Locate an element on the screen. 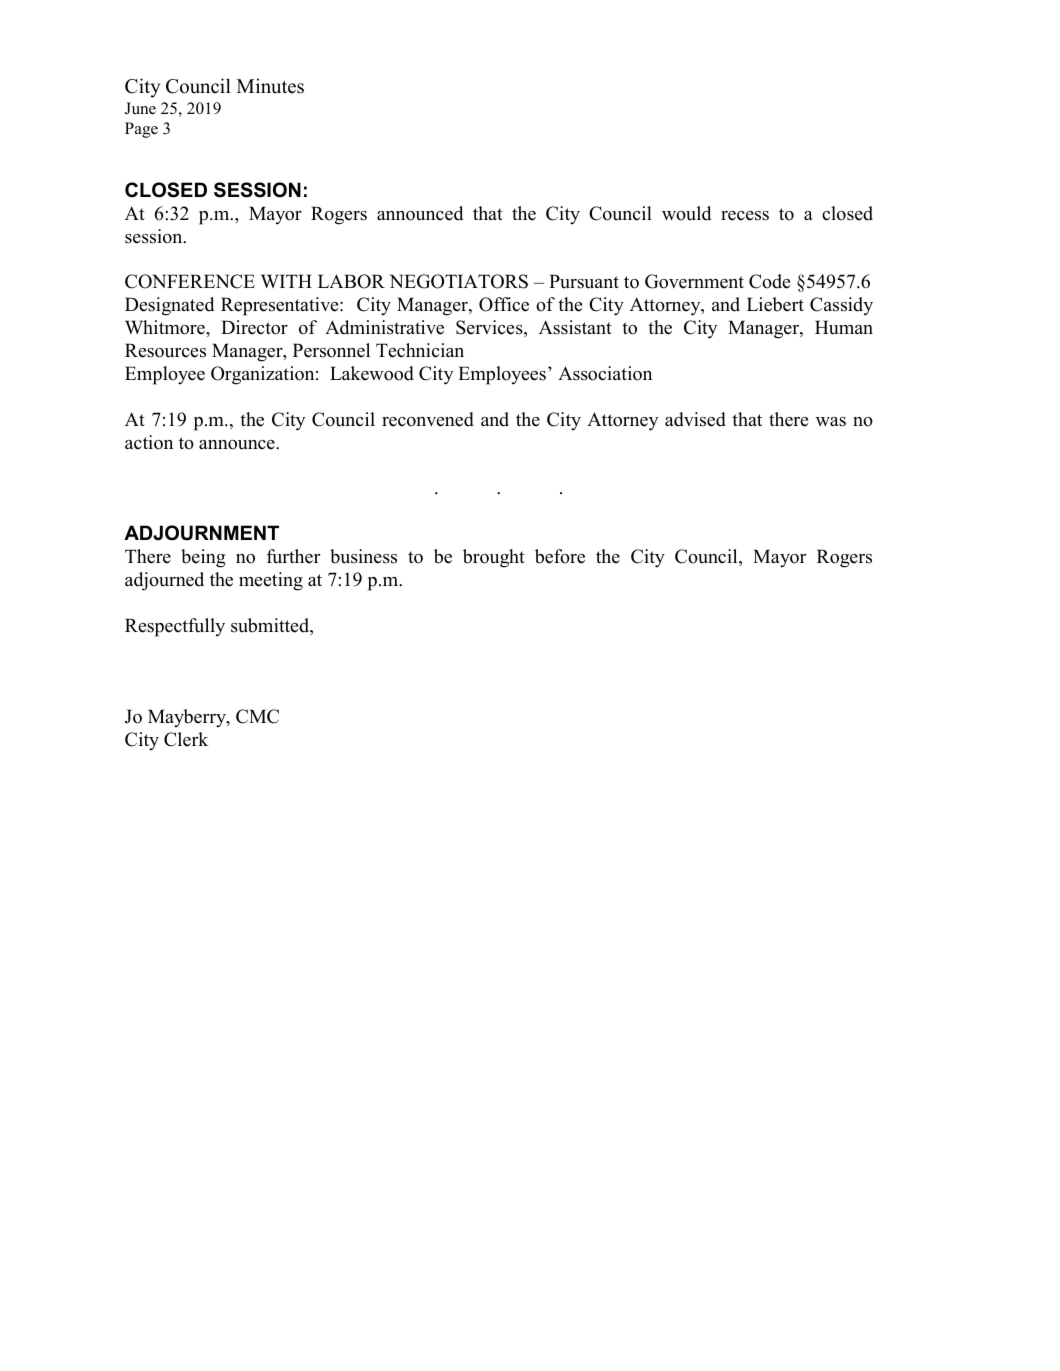  brought is located at coordinates (494, 558).
